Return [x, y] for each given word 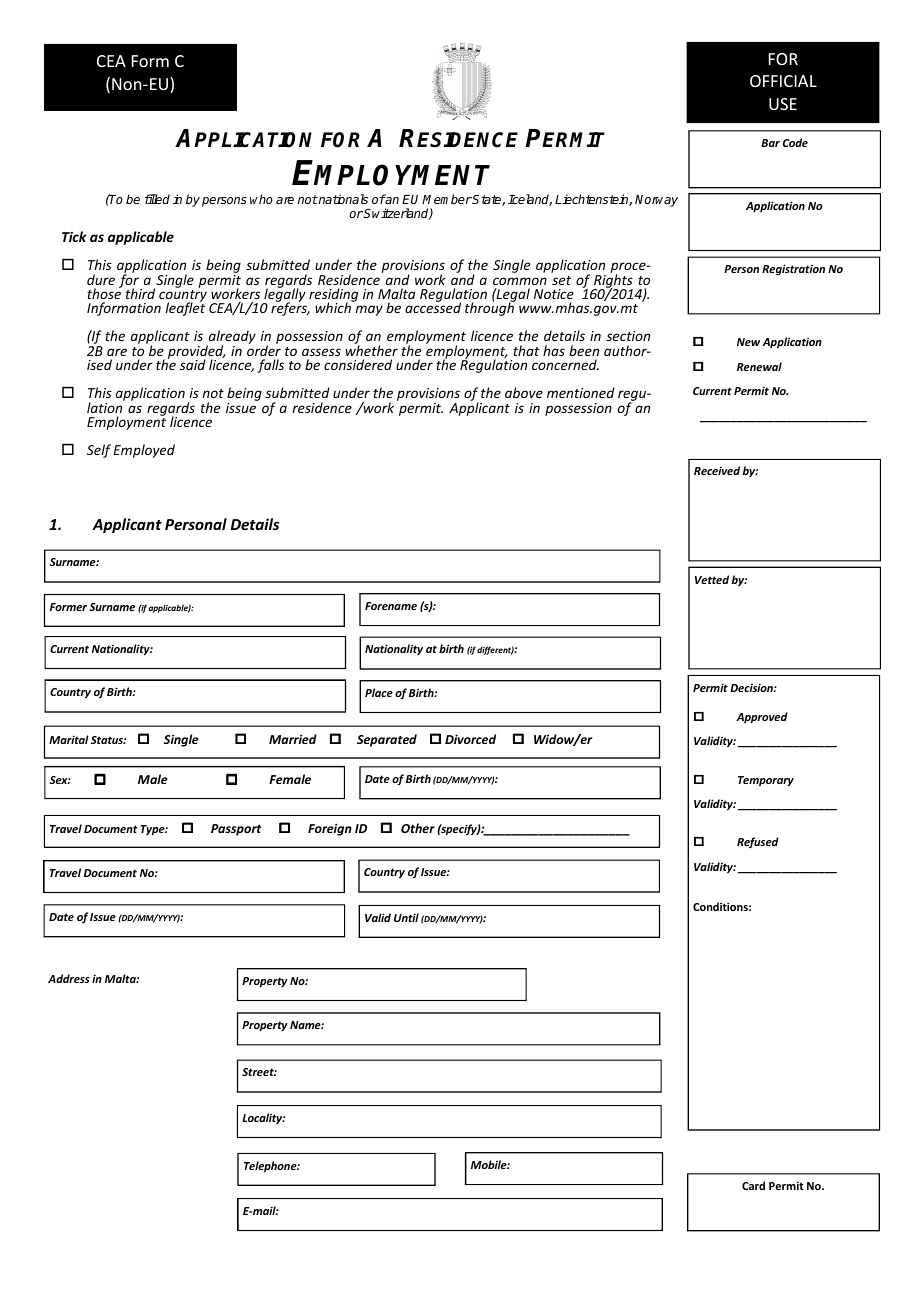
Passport [236, 830]
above [524, 392]
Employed [144, 451]
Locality [263, 1118]
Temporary [766, 781]
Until [406, 917]
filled [157, 199]
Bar [770, 143]
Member [447, 199]
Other [418, 828]
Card [753, 1185]
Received [717, 470]
